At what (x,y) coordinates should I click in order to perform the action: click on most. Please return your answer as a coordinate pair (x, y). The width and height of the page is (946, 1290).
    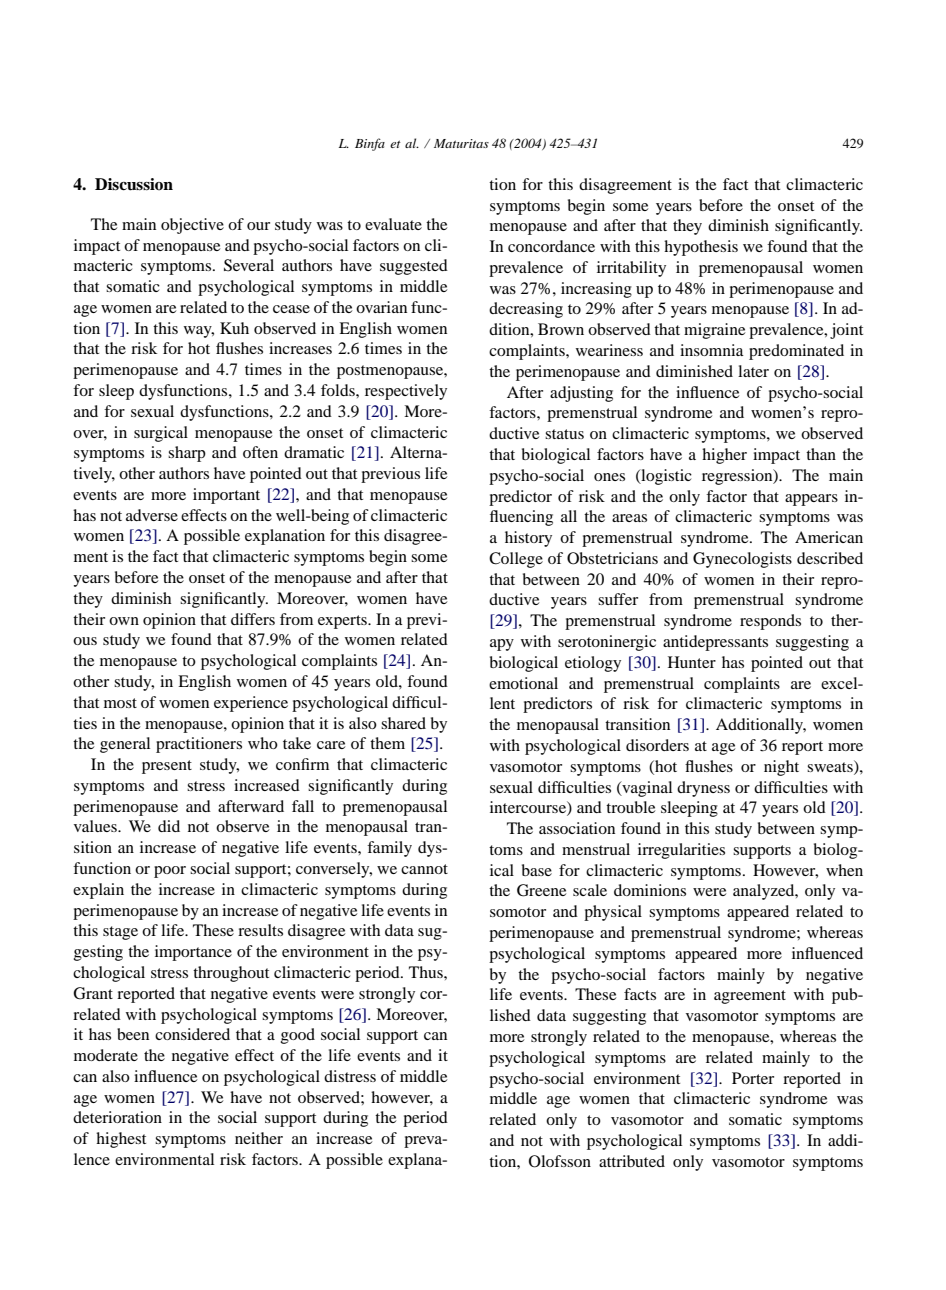
    Looking at the image, I should click on (120, 703).
